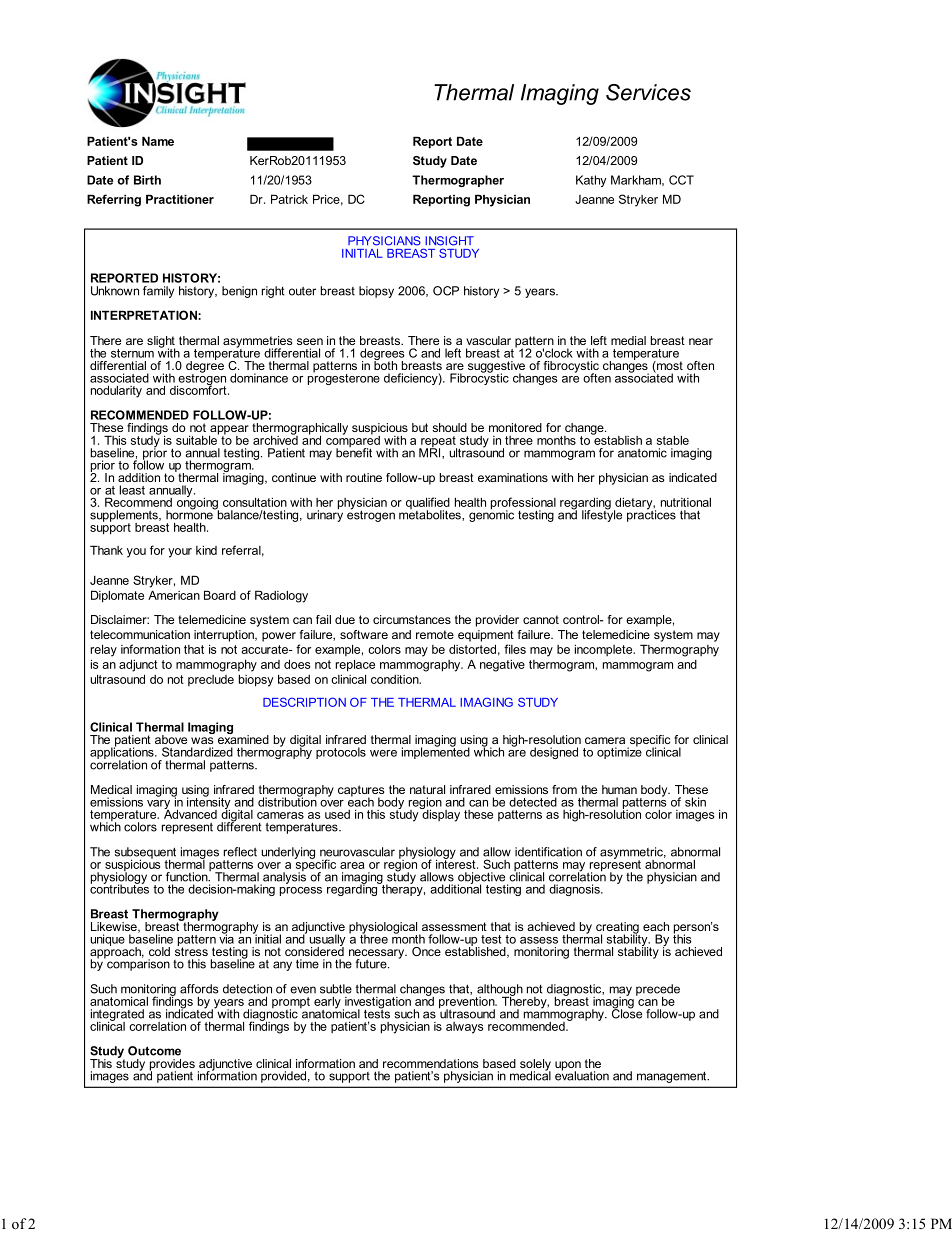  What do you see at coordinates (289, 199) in the document?
I see `Patrick` at bounding box center [289, 199].
